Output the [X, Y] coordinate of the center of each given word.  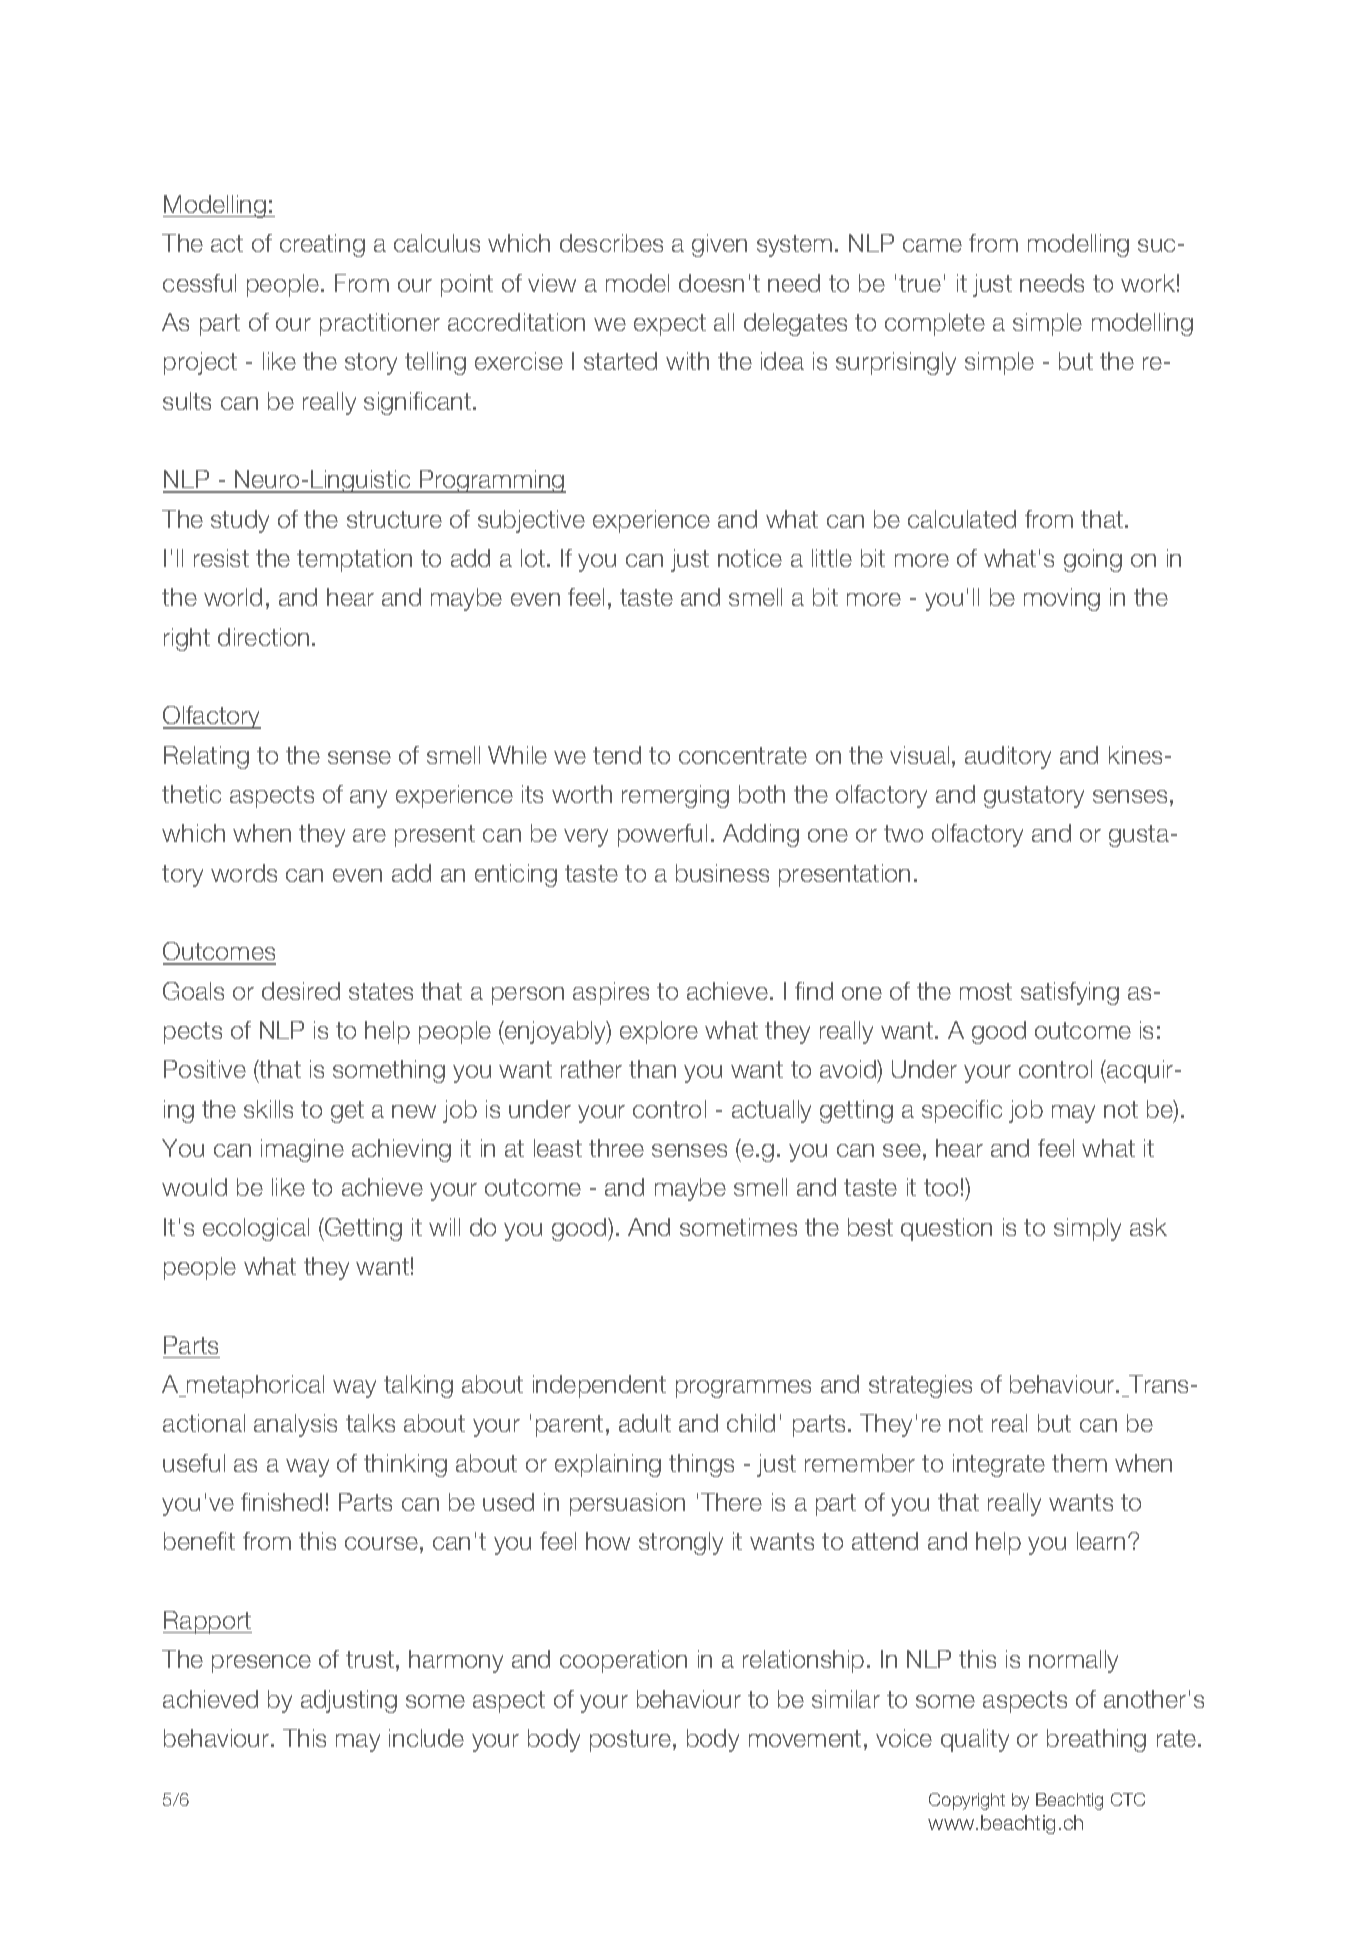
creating [322, 245]
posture [630, 1741]
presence [261, 1664]
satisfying [1070, 993]
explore [659, 1032]
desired [301, 991]
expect [670, 325]
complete [935, 324]
